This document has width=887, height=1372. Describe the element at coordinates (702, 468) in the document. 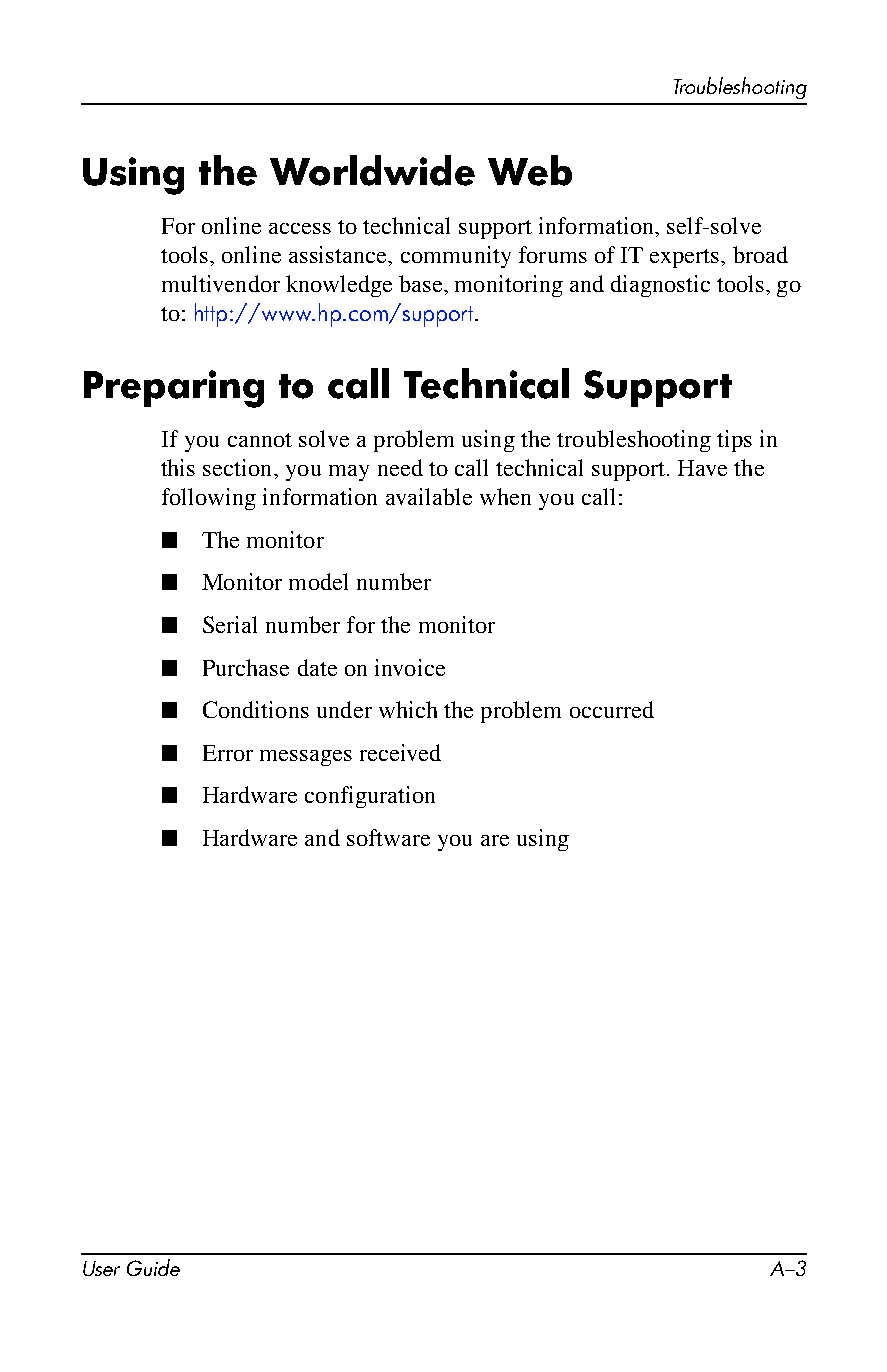

I see `Have` at that location.
